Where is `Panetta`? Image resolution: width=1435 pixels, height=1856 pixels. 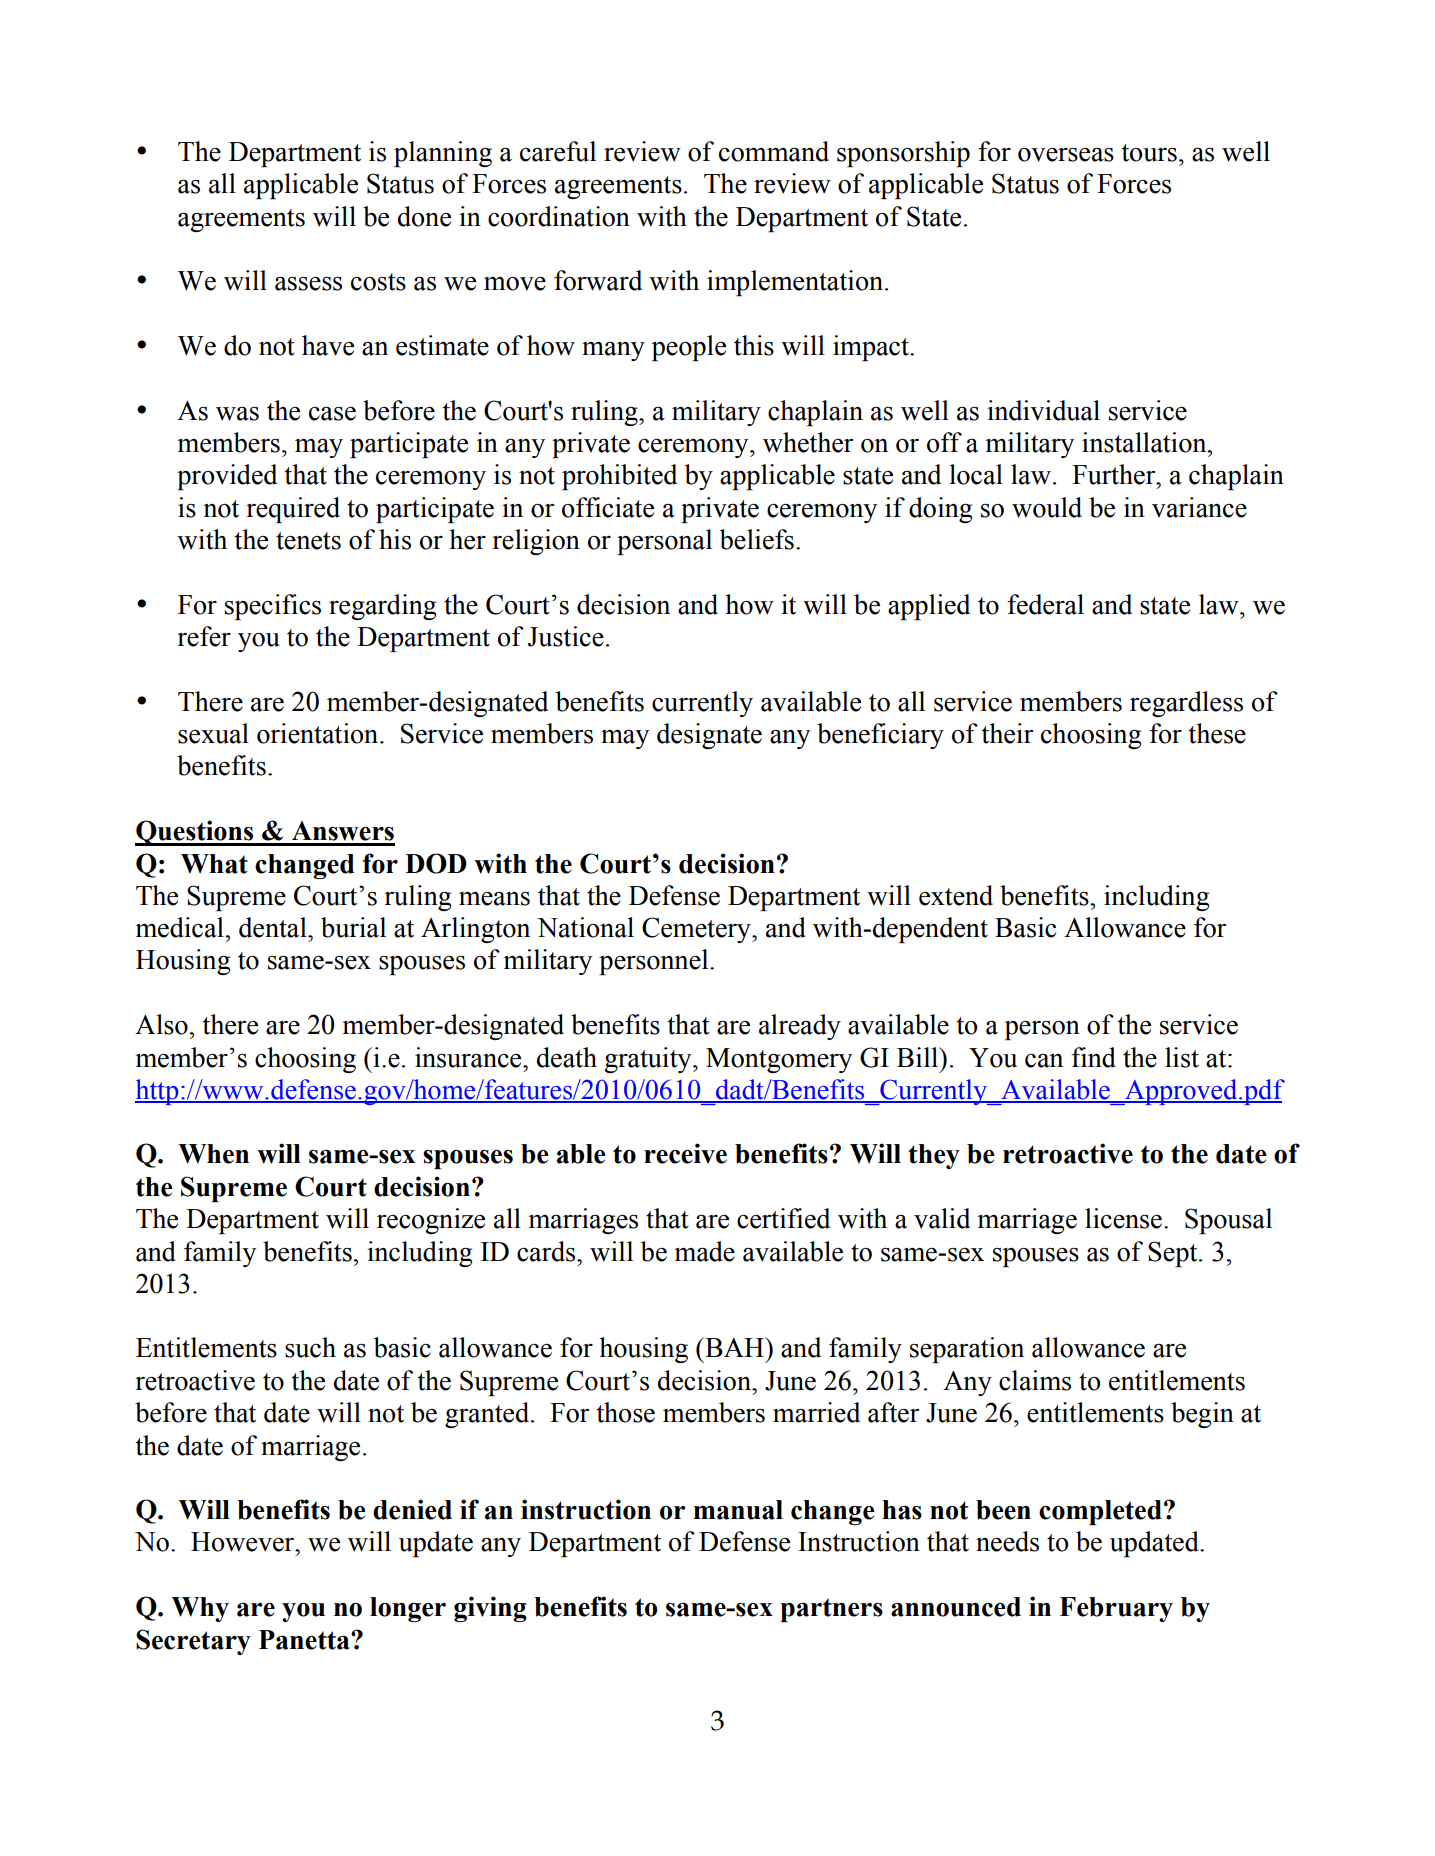 Panetta is located at coordinates (305, 1640).
